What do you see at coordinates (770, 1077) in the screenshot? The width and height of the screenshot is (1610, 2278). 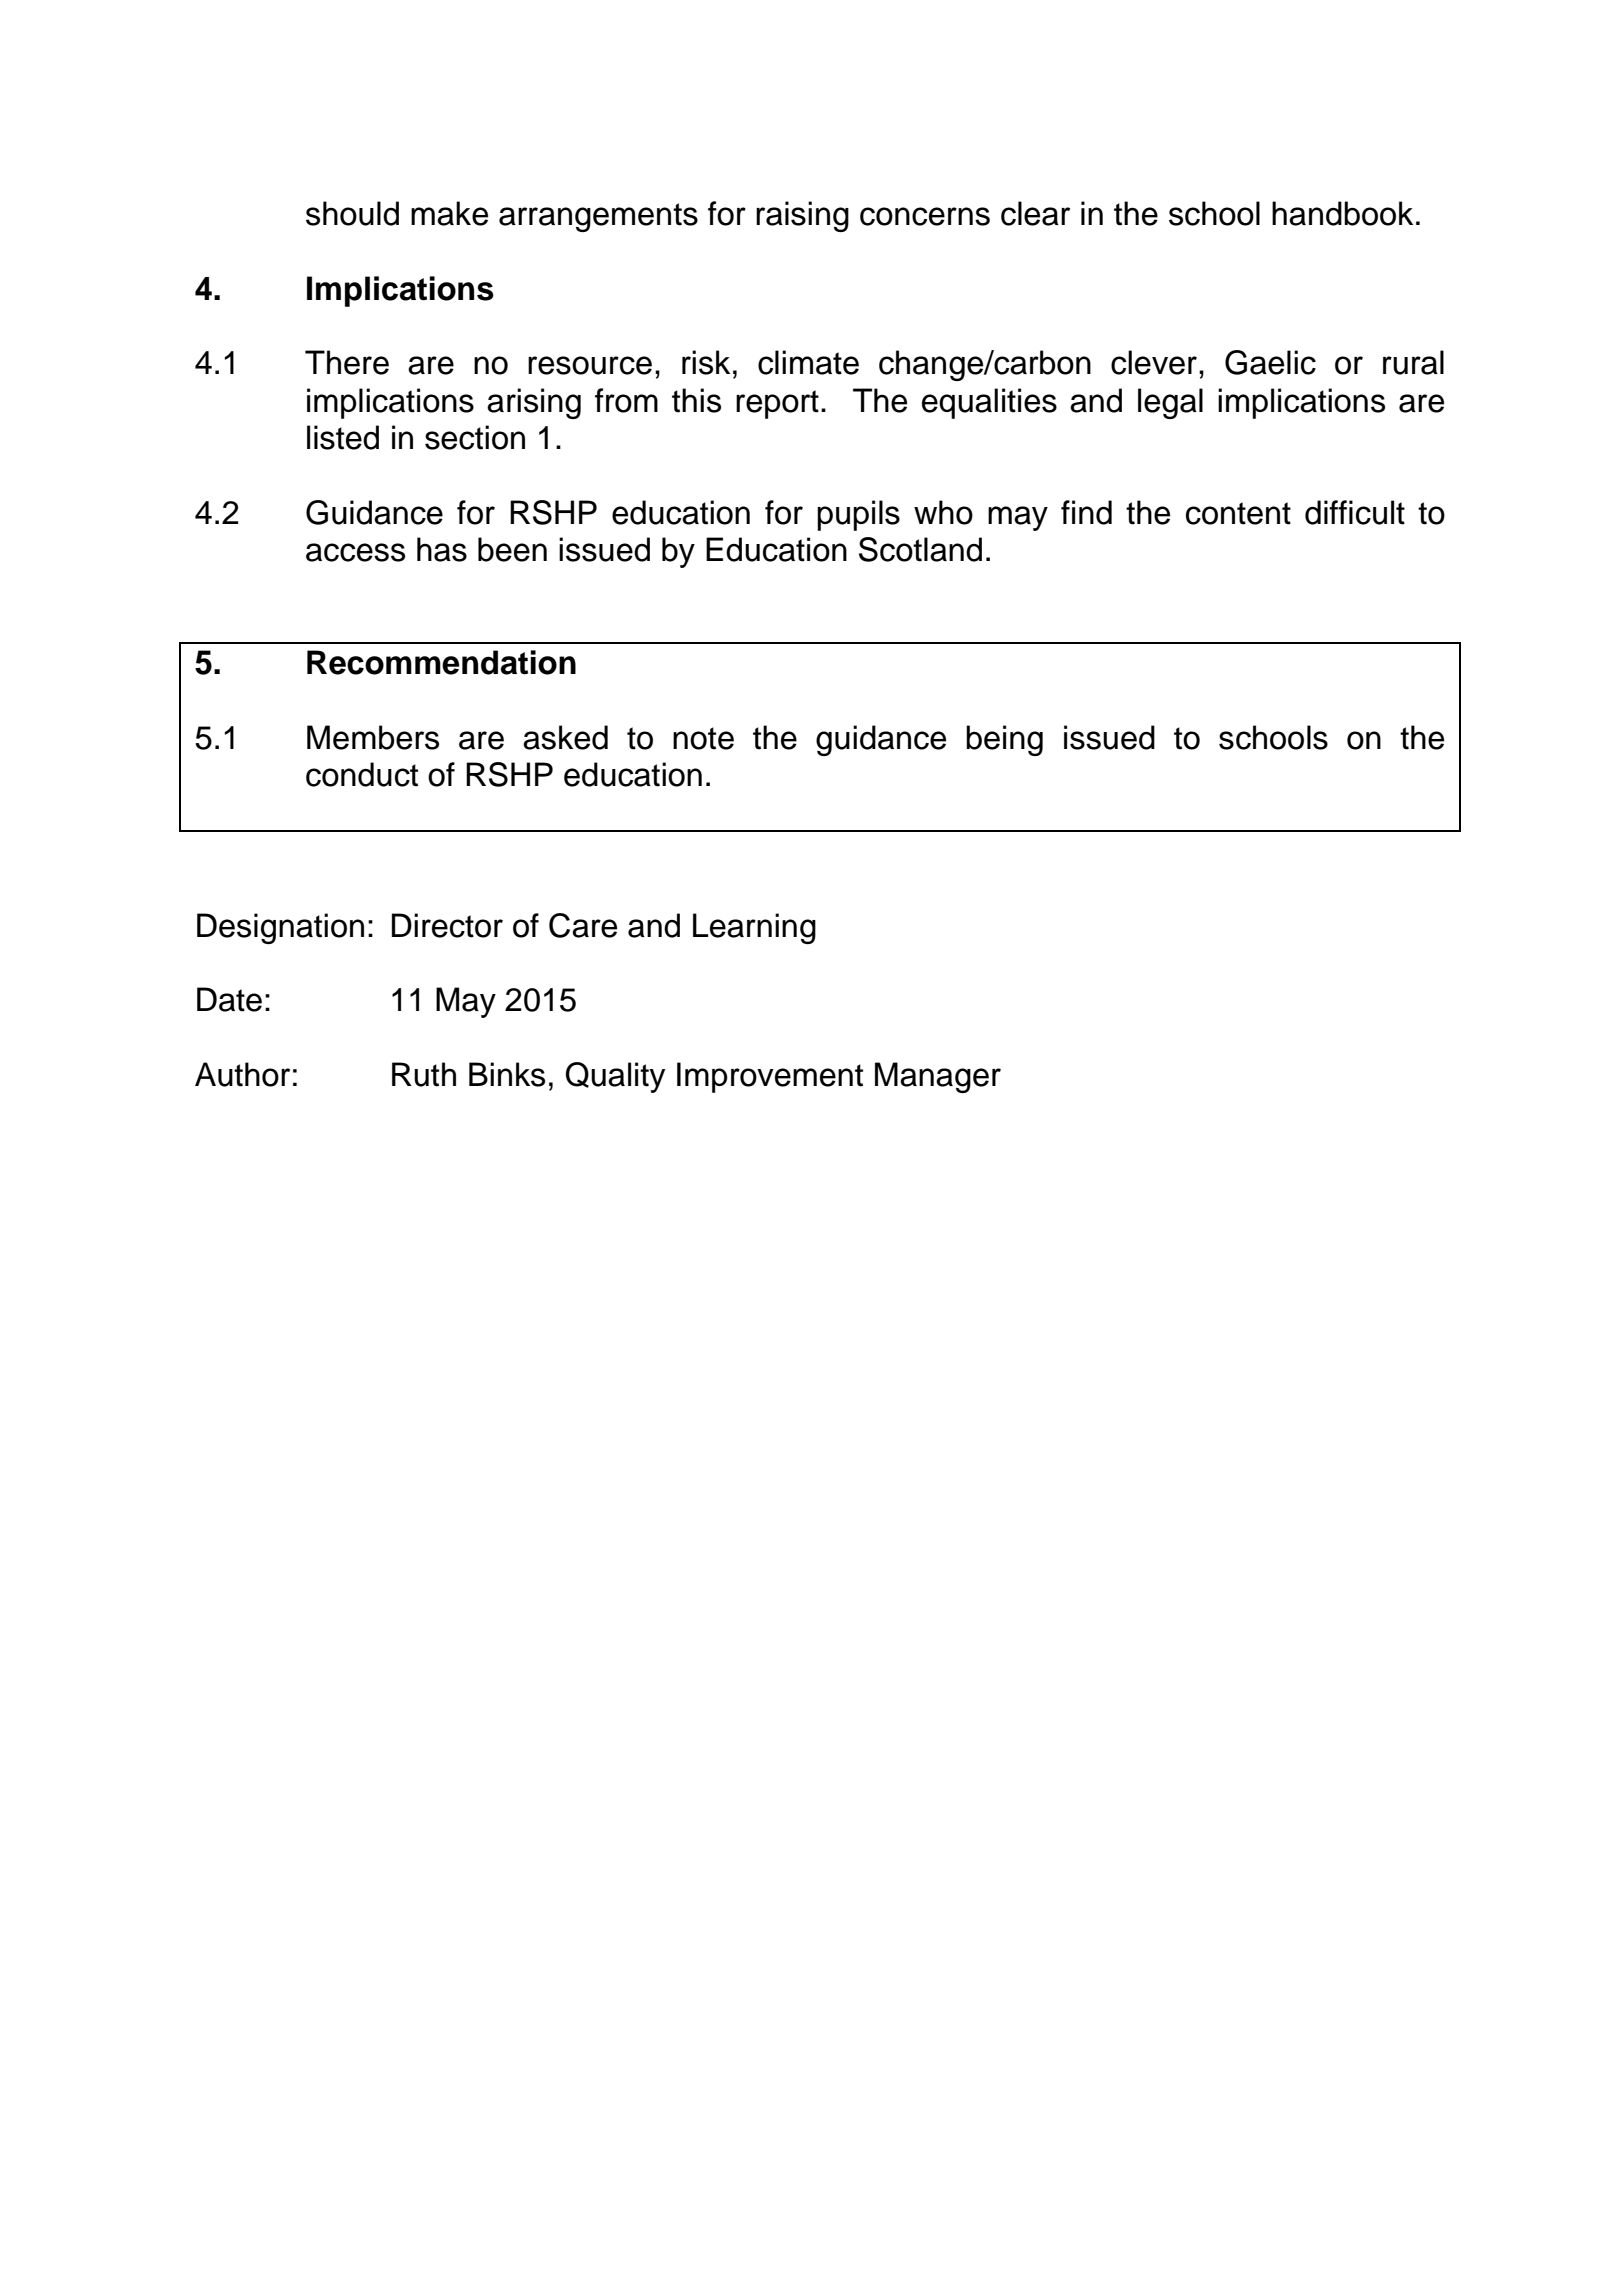 I see `Improvement` at bounding box center [770, 1077].
